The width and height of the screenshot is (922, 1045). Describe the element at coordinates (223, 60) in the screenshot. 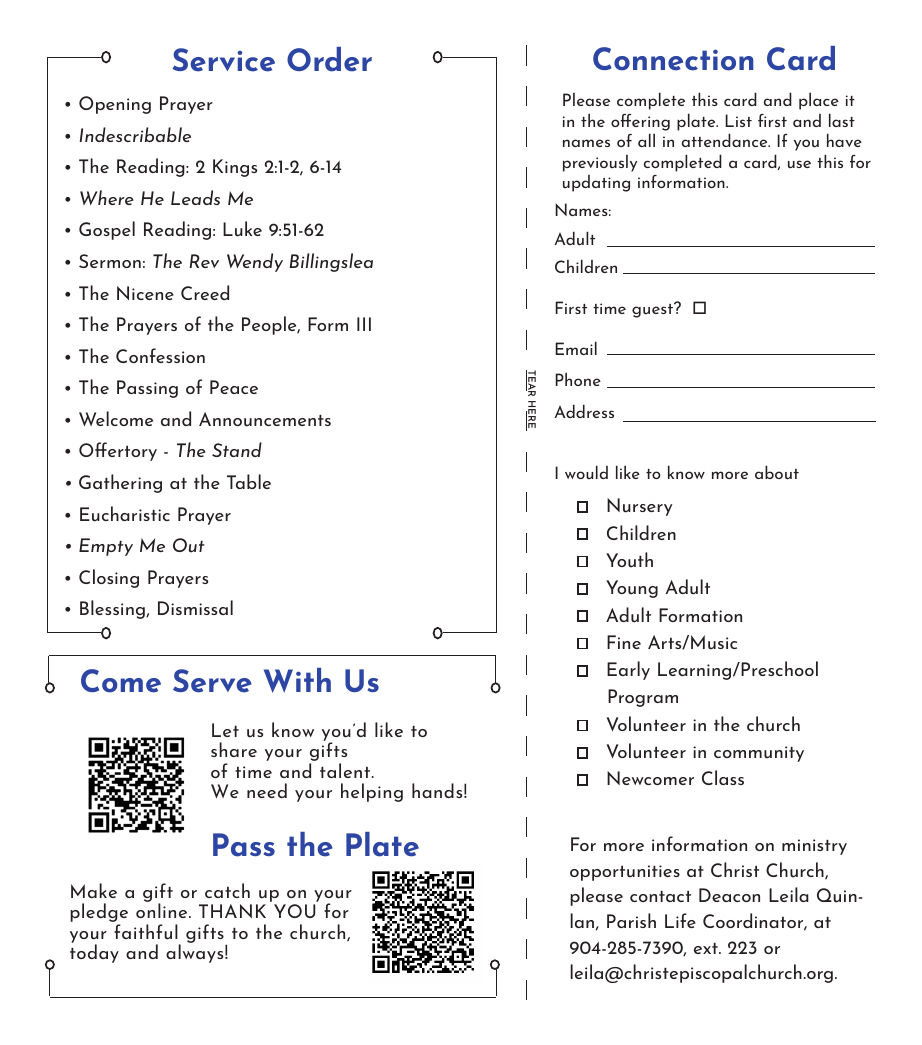

I see `Service` at that location.
